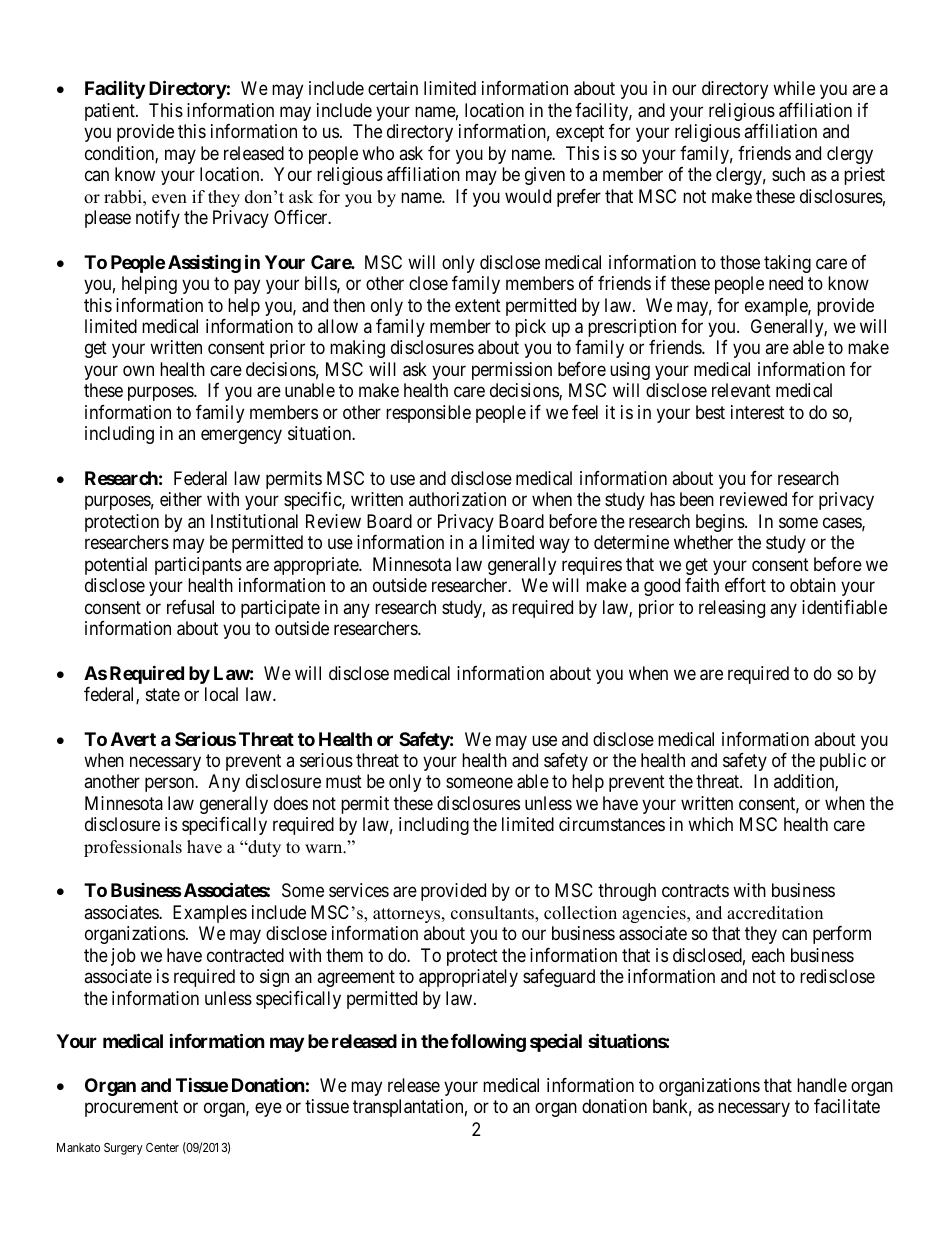 Image resolution: width=952 pixels, height=1233 pixels. What do you see at coordinates (488, 1042) in the document?
I see `following` at bounding box center [488, 1042].
